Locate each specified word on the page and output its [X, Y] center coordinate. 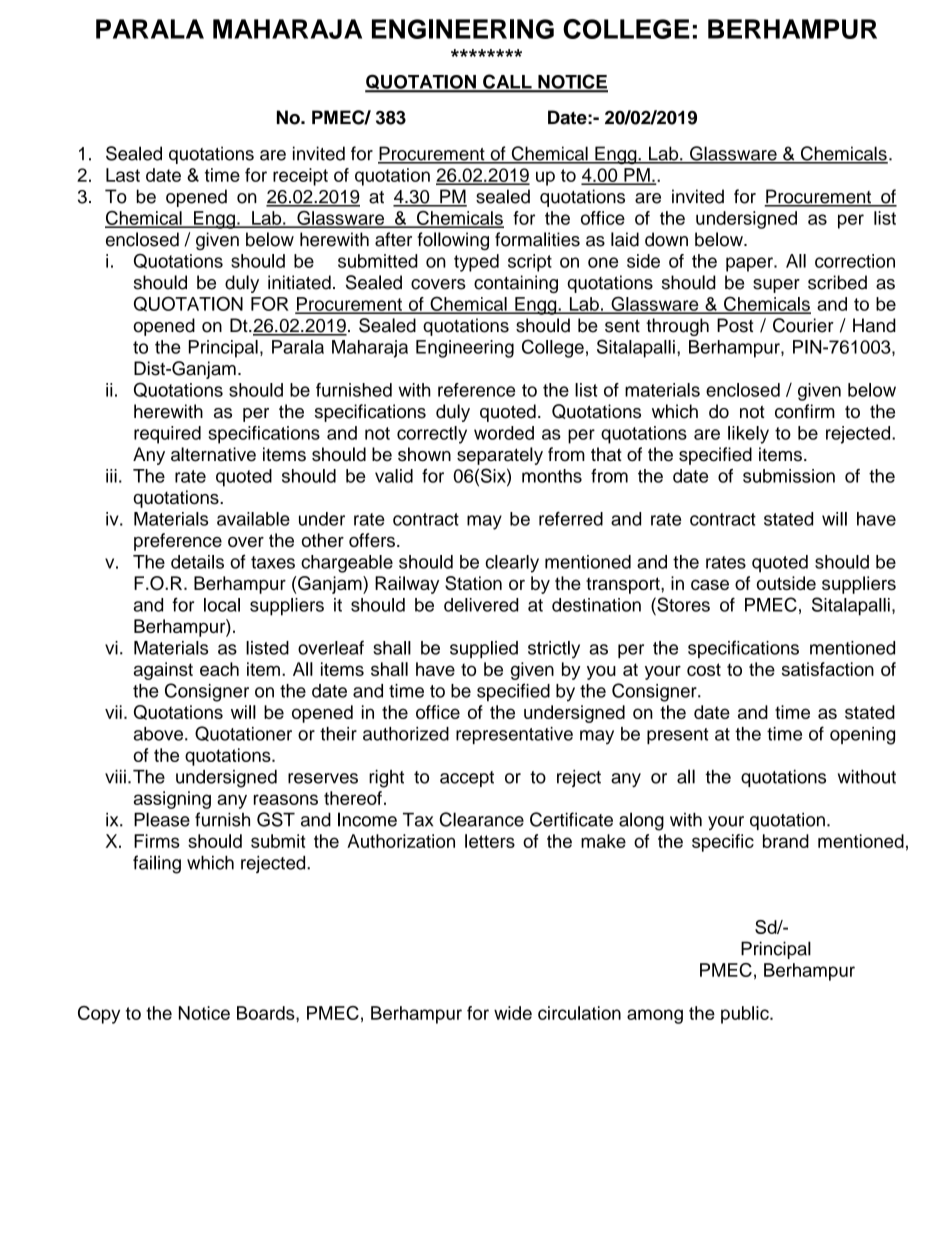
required [167, 435]
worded [504, 433]
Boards [267, 1013]
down [666, 239]
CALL [507, 82]
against [163, 671]
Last [123, 175]
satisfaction [828, 669]
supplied [484, 650]
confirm [805, 411]
